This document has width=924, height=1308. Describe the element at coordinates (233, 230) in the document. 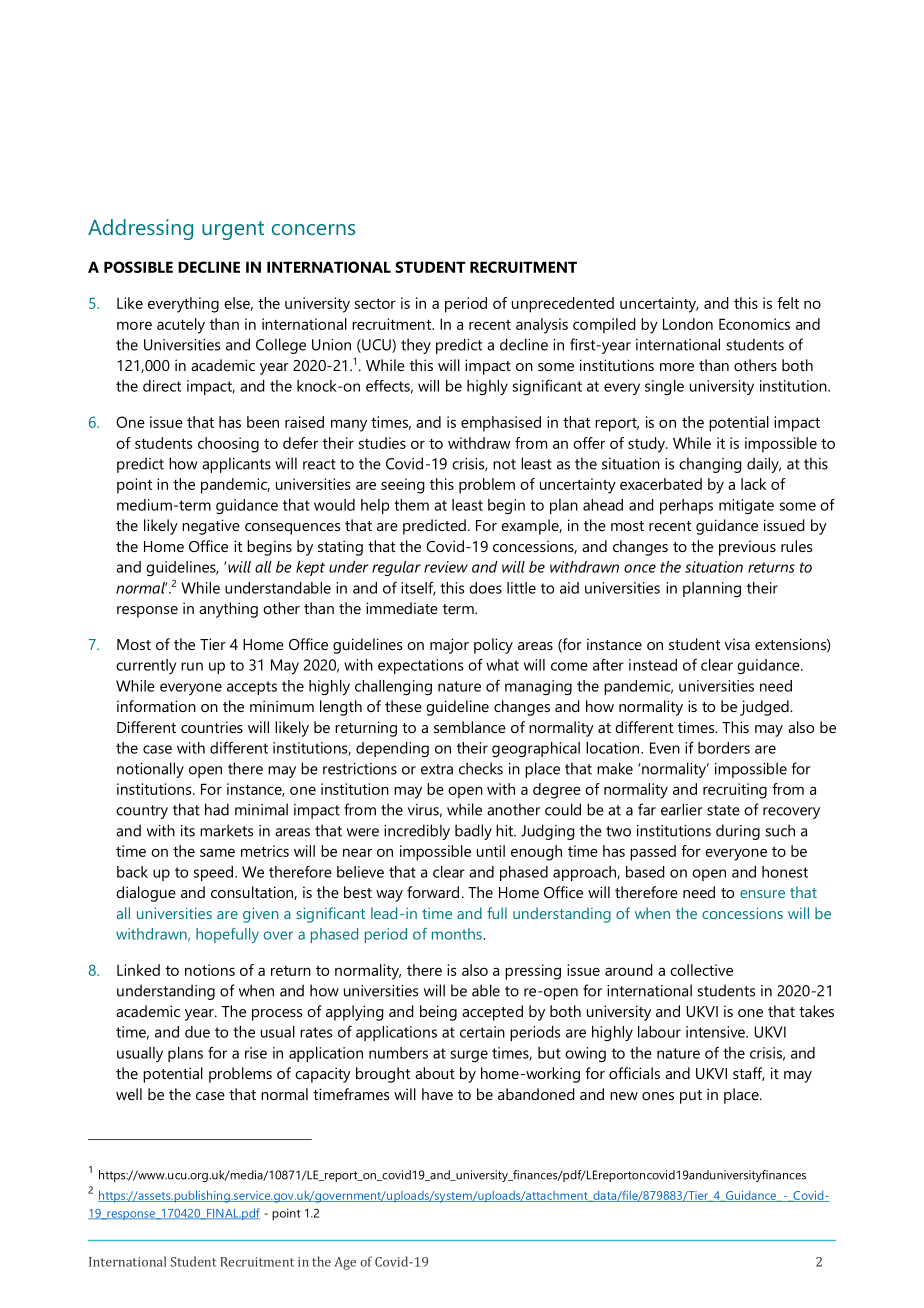

I see `urgent` at that location.
